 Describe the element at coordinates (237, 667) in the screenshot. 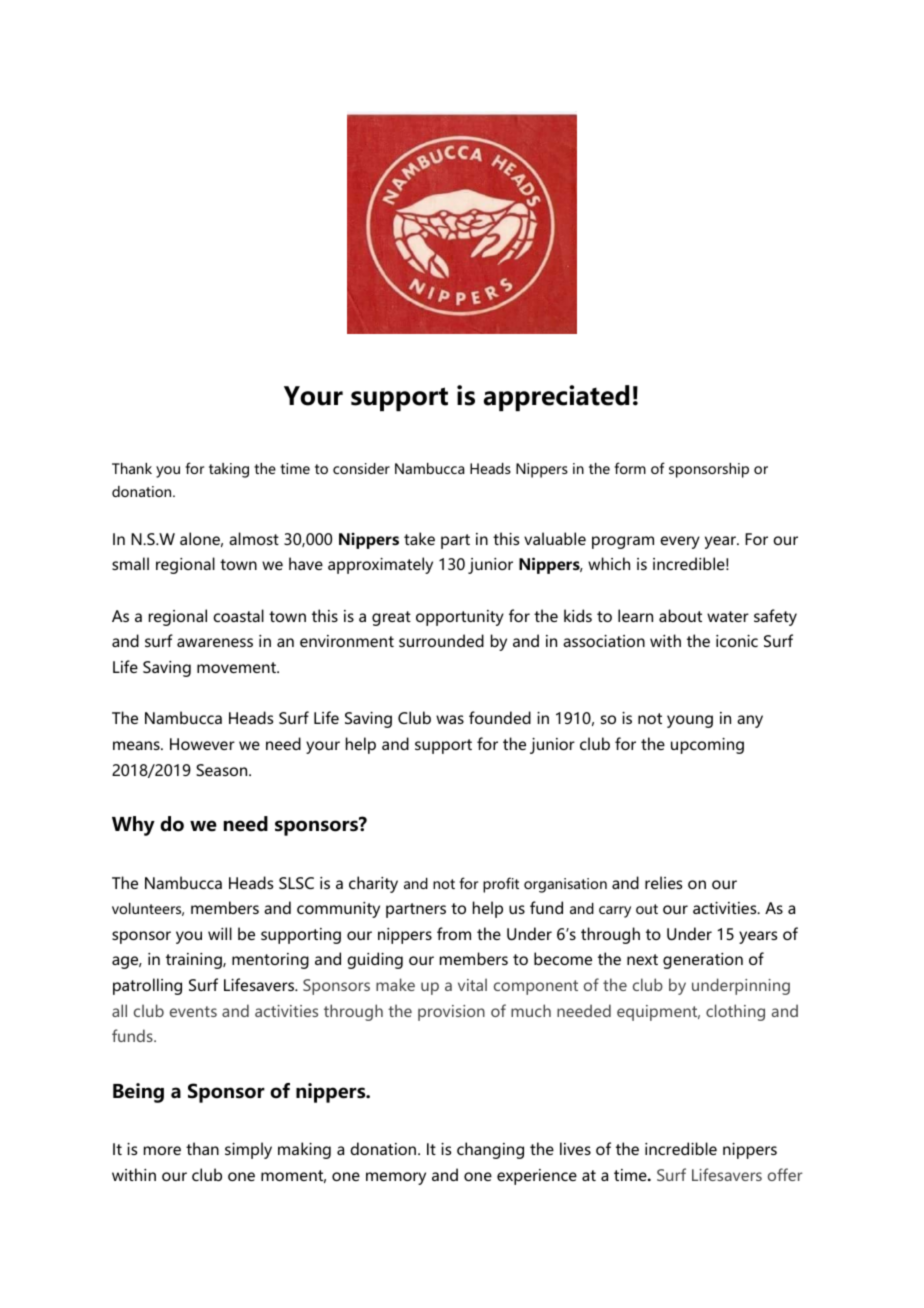

I see `movement` at that location.
